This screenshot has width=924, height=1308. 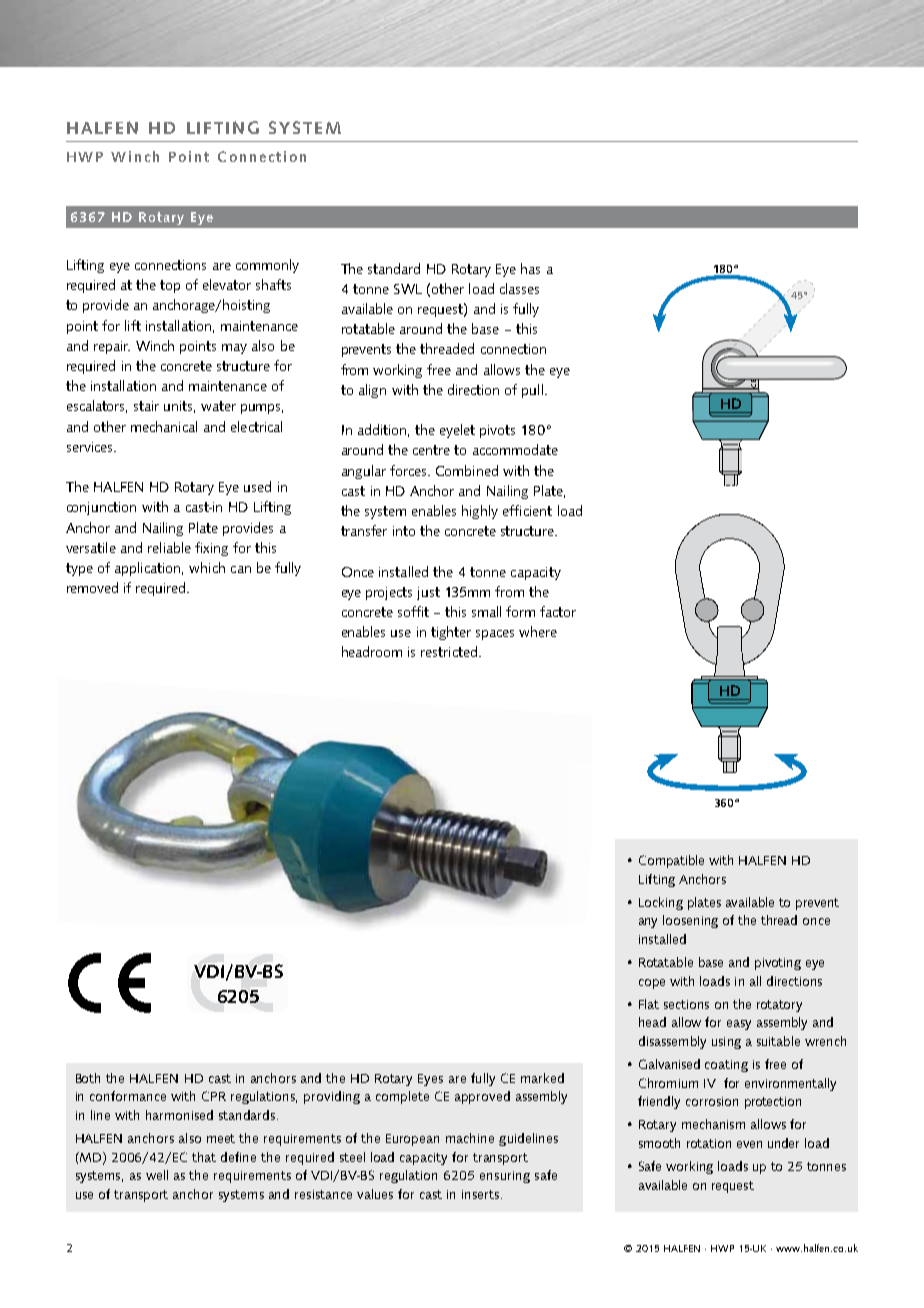 I want to click on Eyes, so click(x=430, y=1080).
